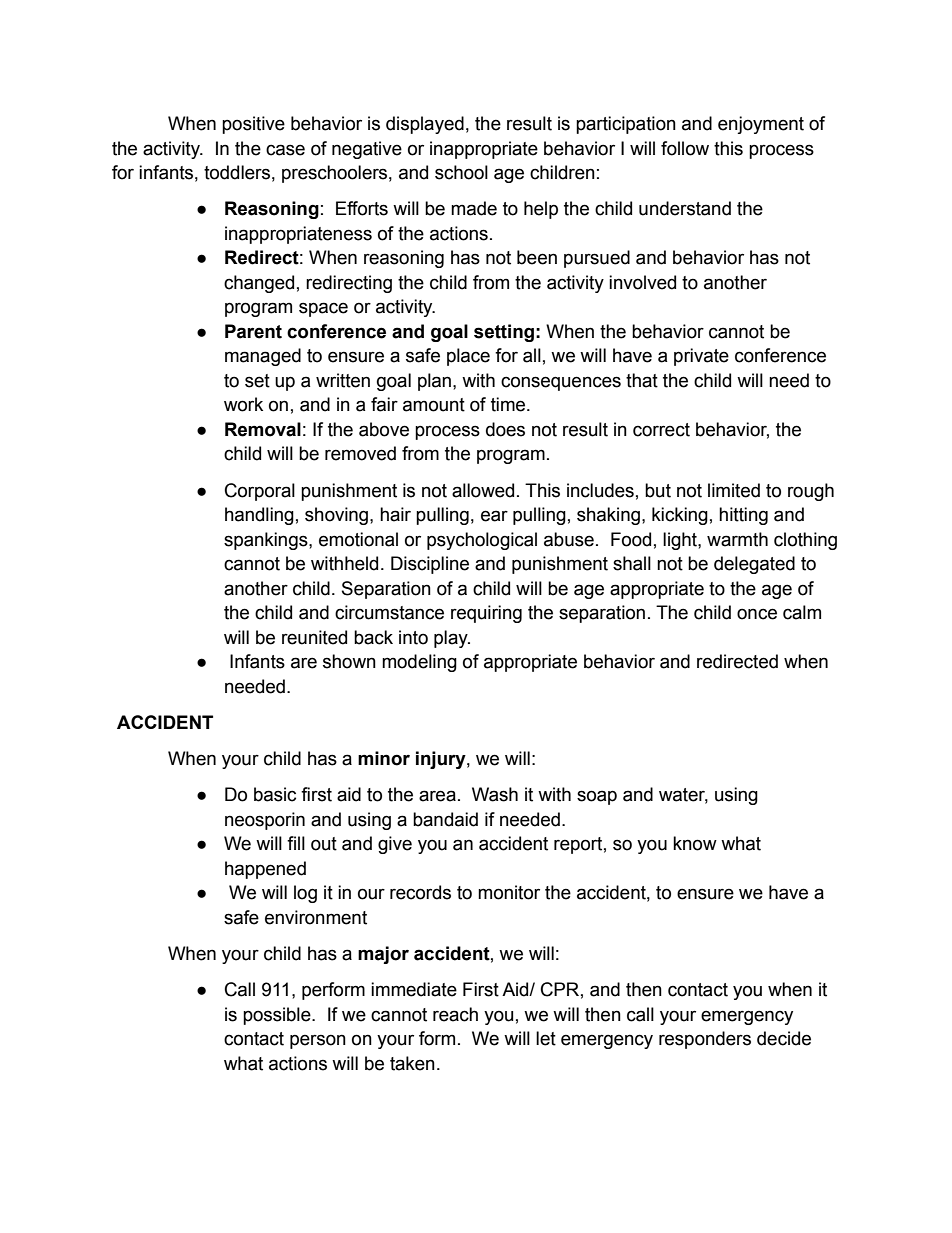 This screenshot has height=1233, width=952. What do you see at coordinates (541, 210) in the screenshot?
I see `help` at bounding box center [541, 210].
